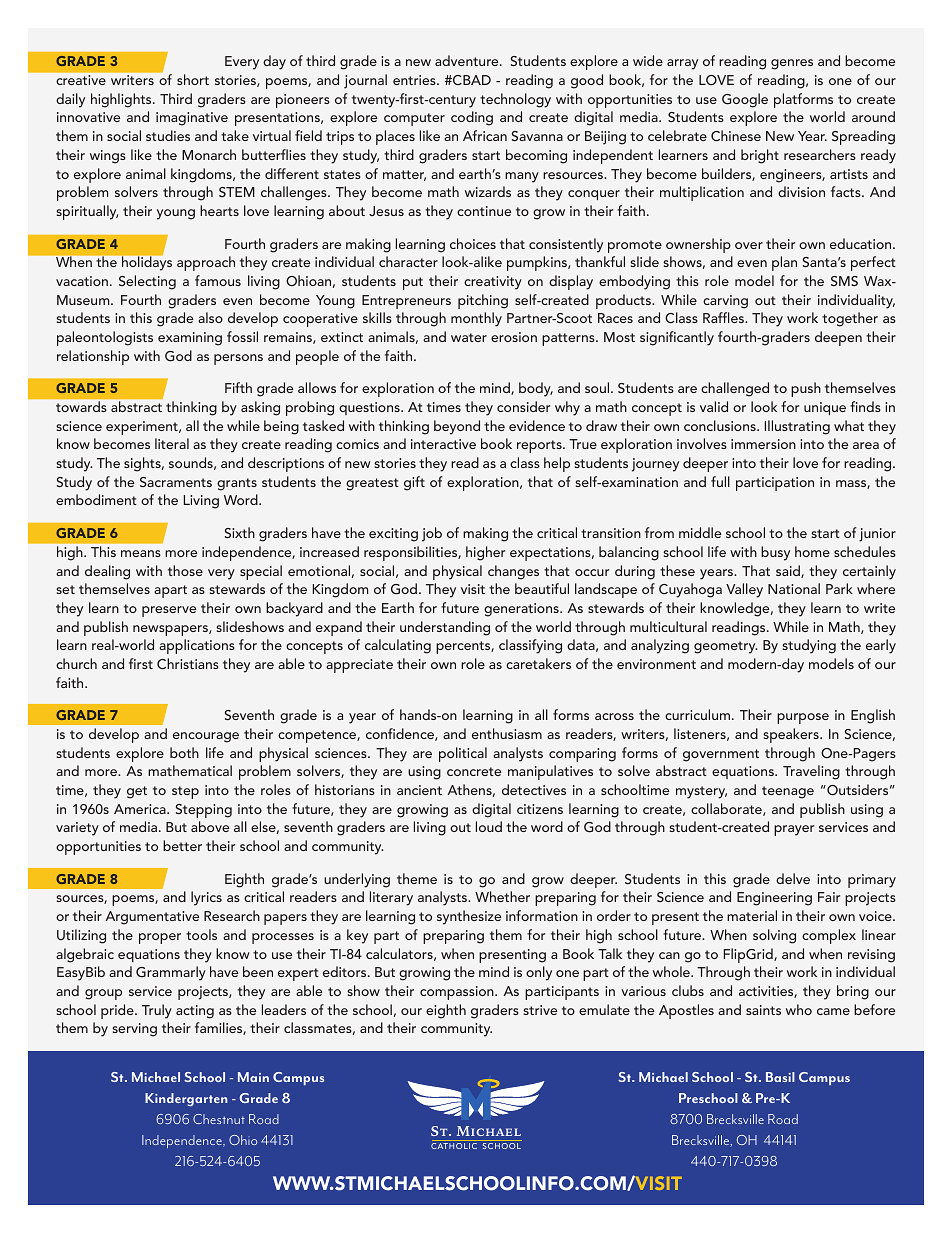 The image size is (952, 1233). Describe the element at coordinates (745, 100) in the screenshot. I see `Google` at that location.
